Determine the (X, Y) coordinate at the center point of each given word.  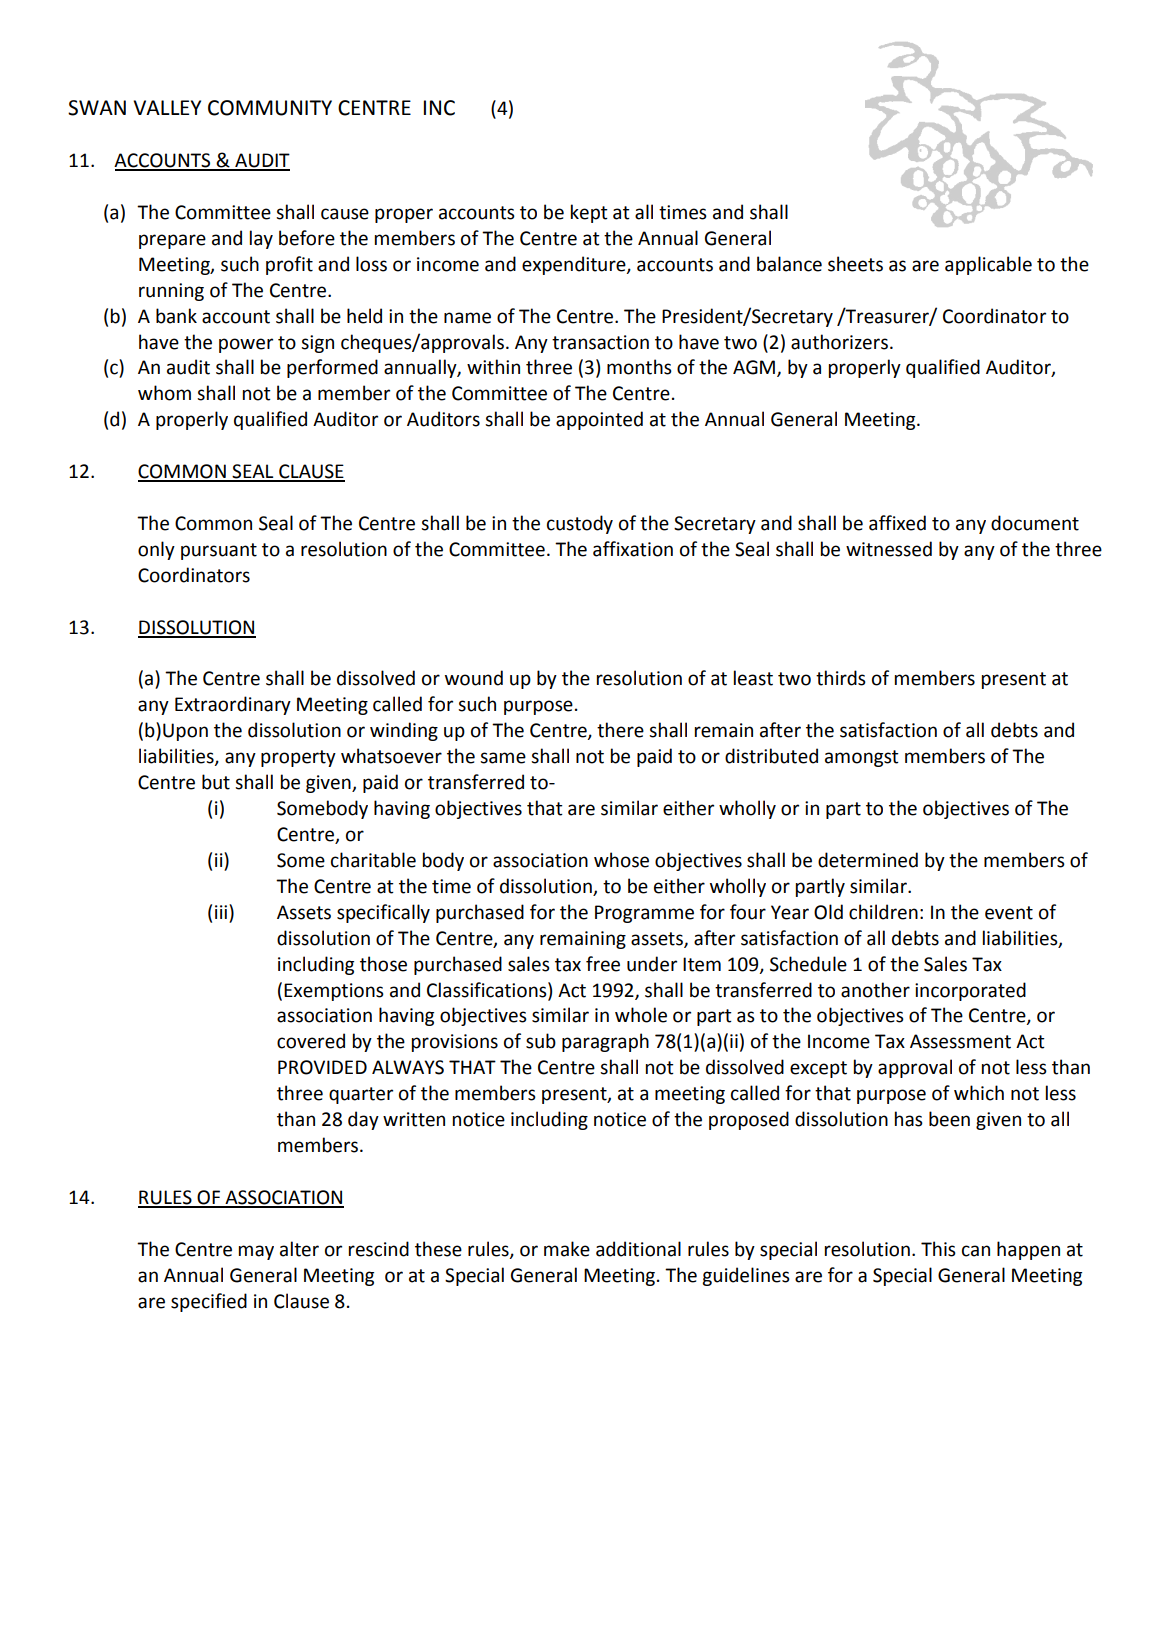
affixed (897, 523)
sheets (855, 264)
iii (222, 911)
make (567, 1249)
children (883, 912)
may (256, 1252)
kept (589, 213)
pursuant (219, 551)
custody (580, 524)
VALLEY (167, 107)
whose (621, 860)
